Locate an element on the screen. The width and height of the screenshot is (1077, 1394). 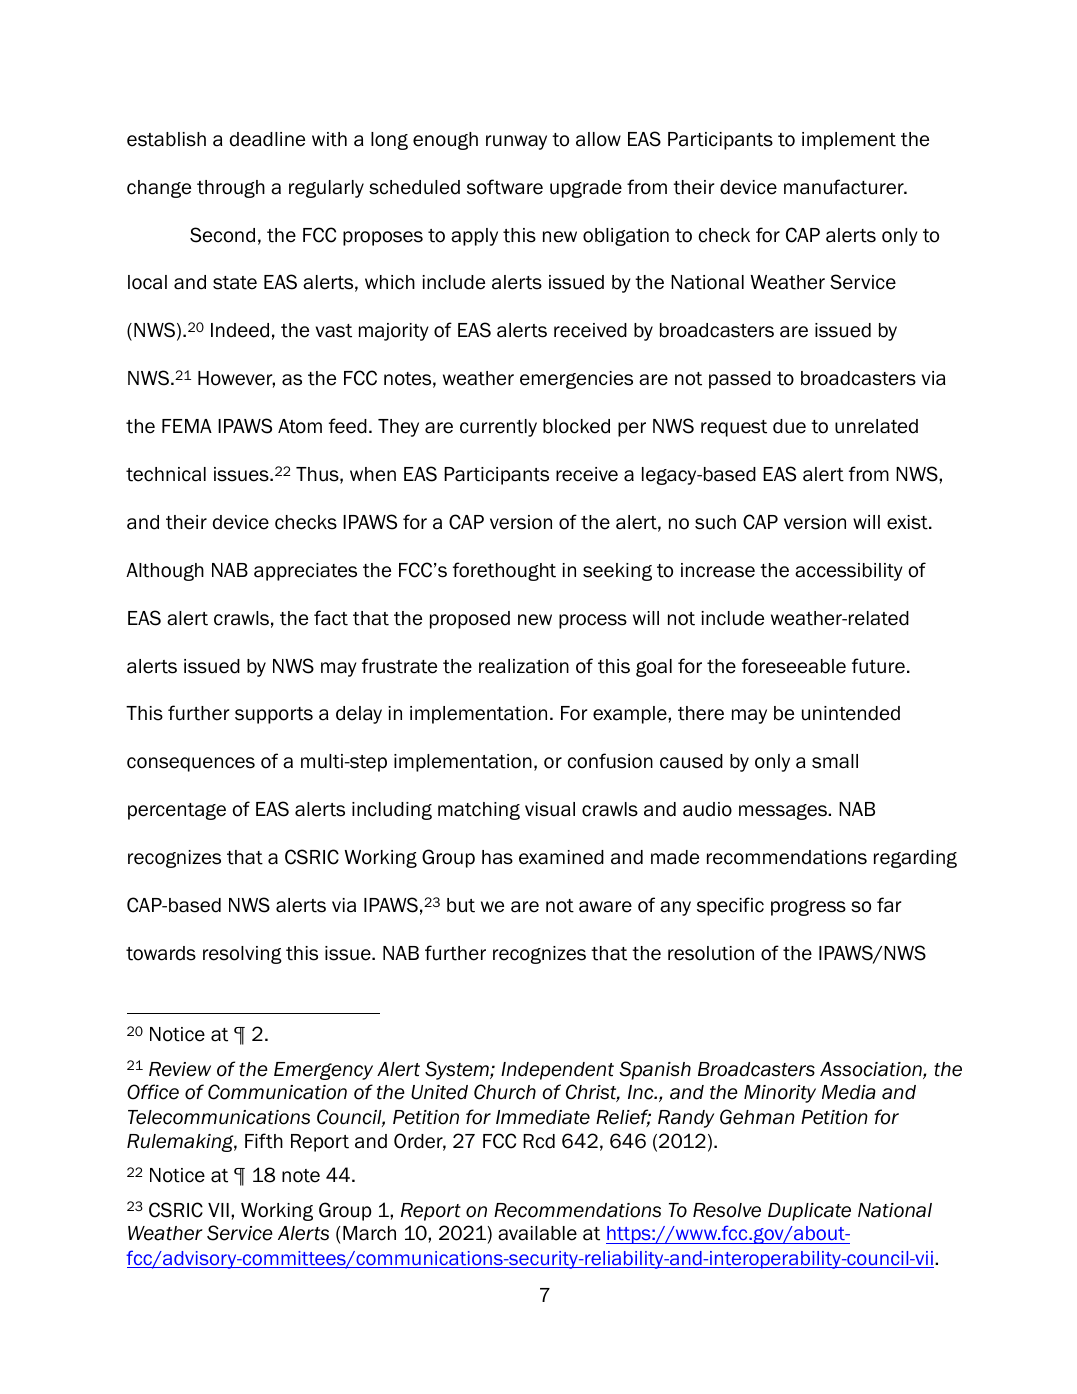
realization is located at coordinates (524, 666).
